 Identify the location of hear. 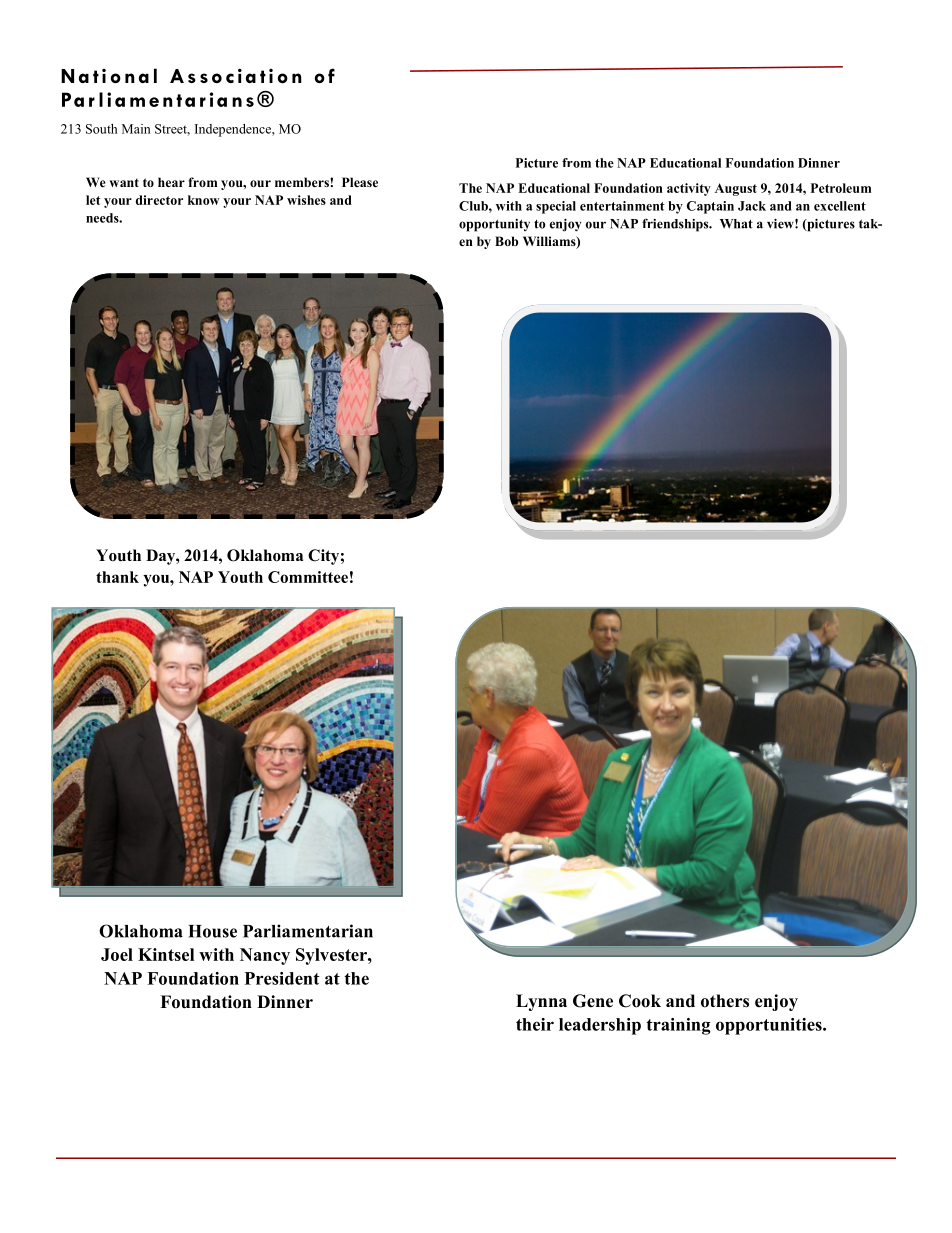
(171, 182).
